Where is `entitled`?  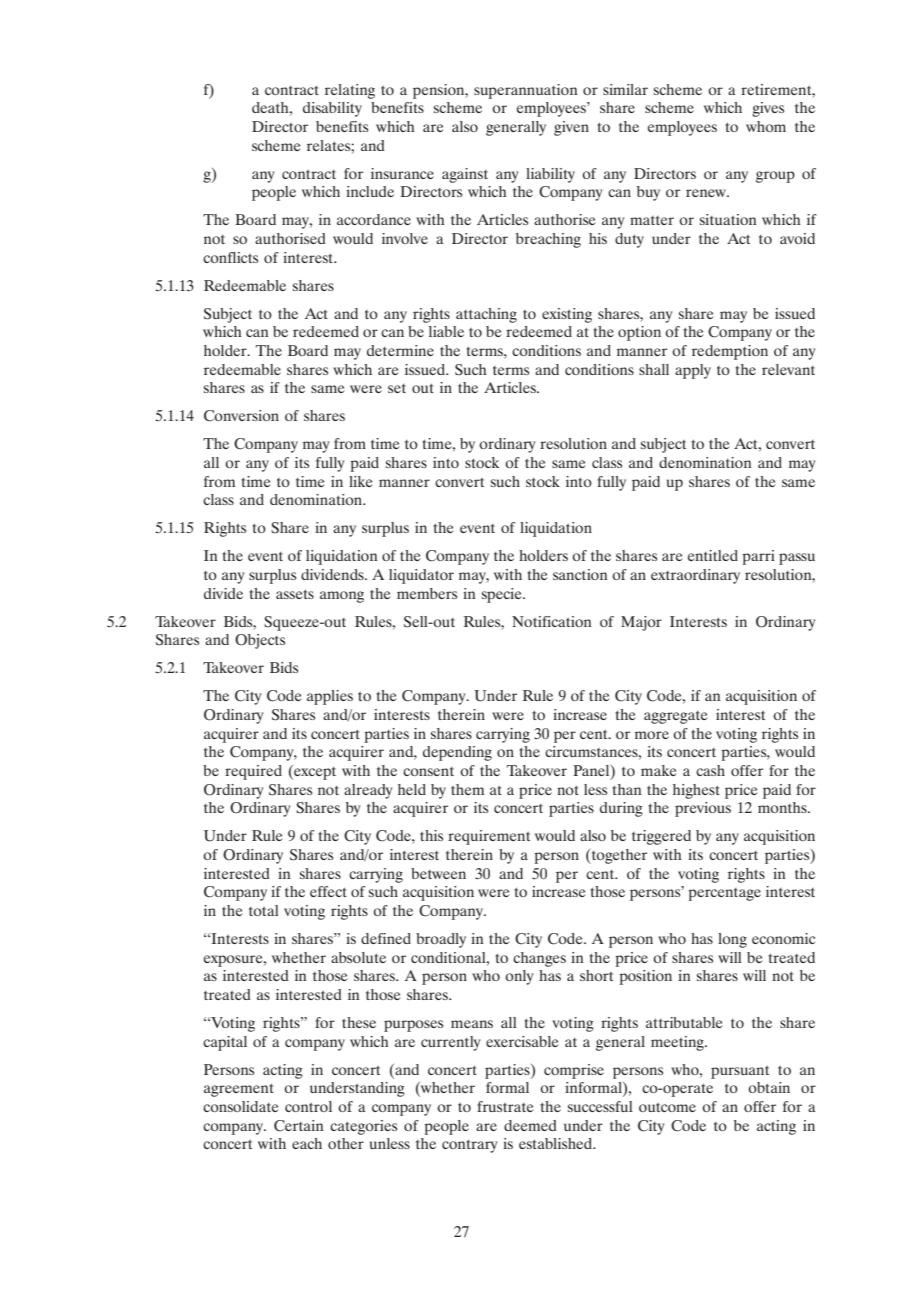 entitled is located at coordinates (713, 555).
